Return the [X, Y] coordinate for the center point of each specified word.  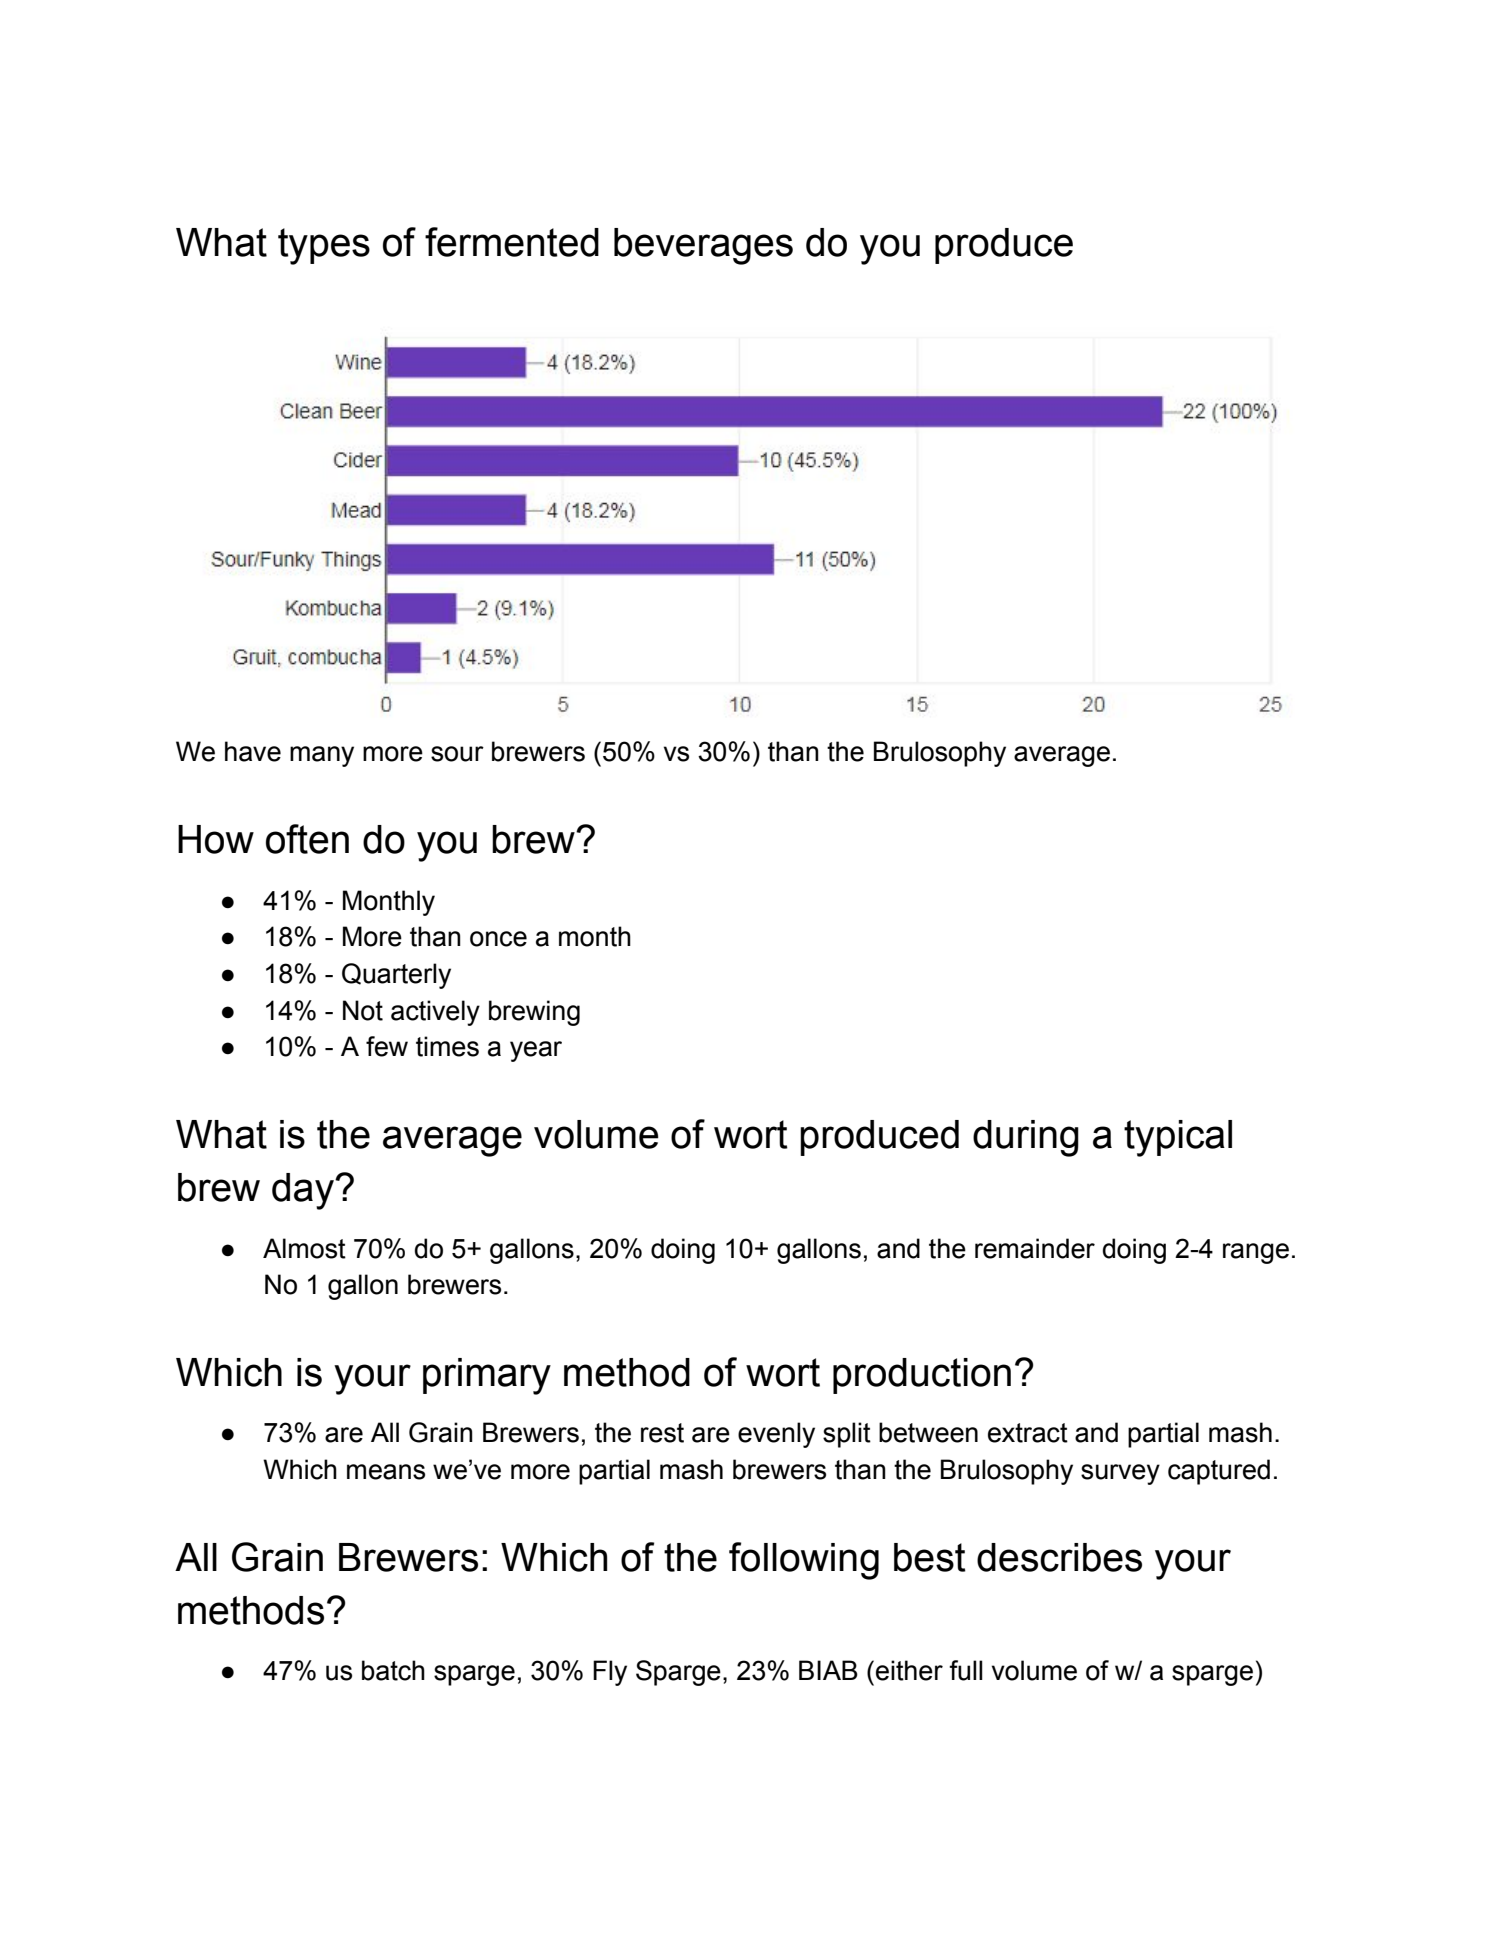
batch [393, 1670]
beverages [703, 246]
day [304, 1191]
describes [1059, 1557]
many [322, 756]
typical [1178, 1138]
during [1026, 1138]
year [536, 1051]
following [804, 1561]
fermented [512, 242]
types [324, 246]
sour [457, 754]
